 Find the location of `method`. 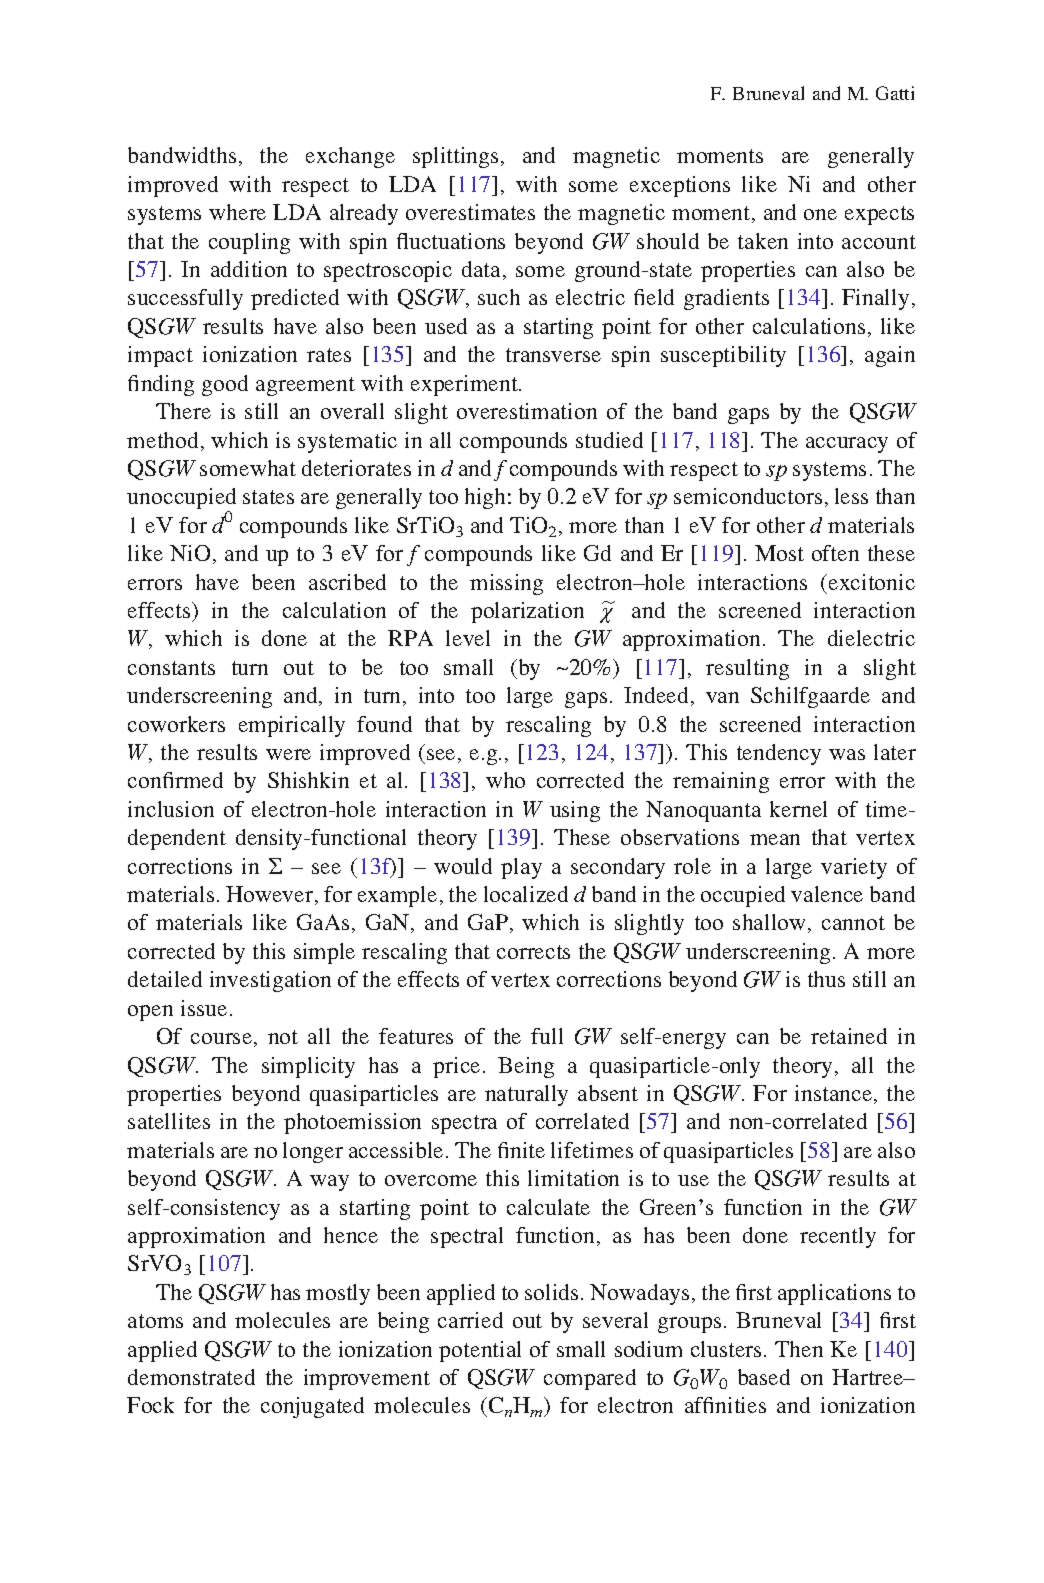

method is located at coordinates (162, 440).
